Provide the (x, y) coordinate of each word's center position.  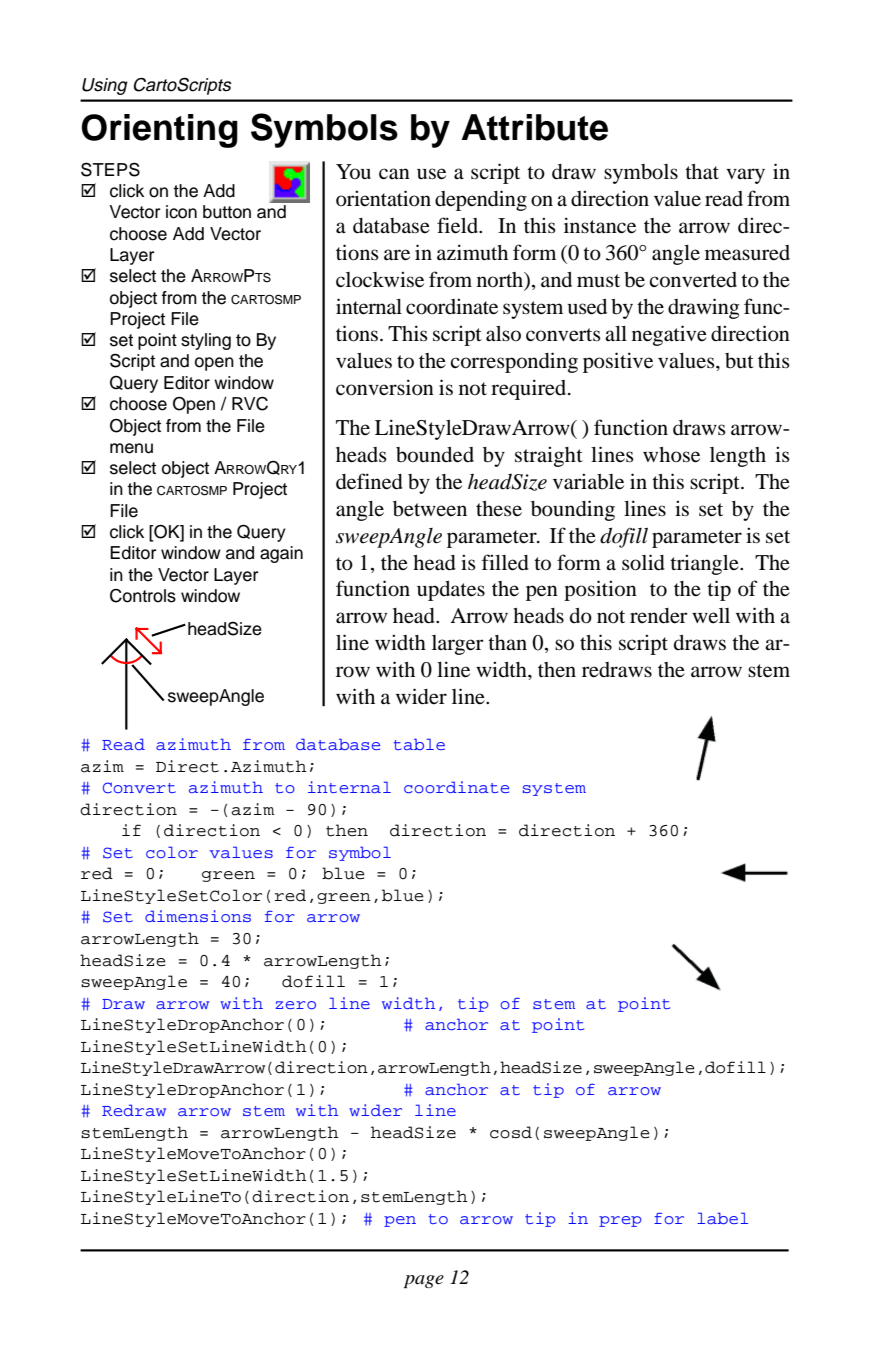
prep (620, 1221)
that (702, 172)
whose (671, 455)
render (659, 616)
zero (295, 1005)
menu (131, 448)
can (394, 174)
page (424, 1281)
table (419, 744)
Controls (143, 596)
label (722, 1218)
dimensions (198, 916)
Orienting (159, 131)
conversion (385, 387)
